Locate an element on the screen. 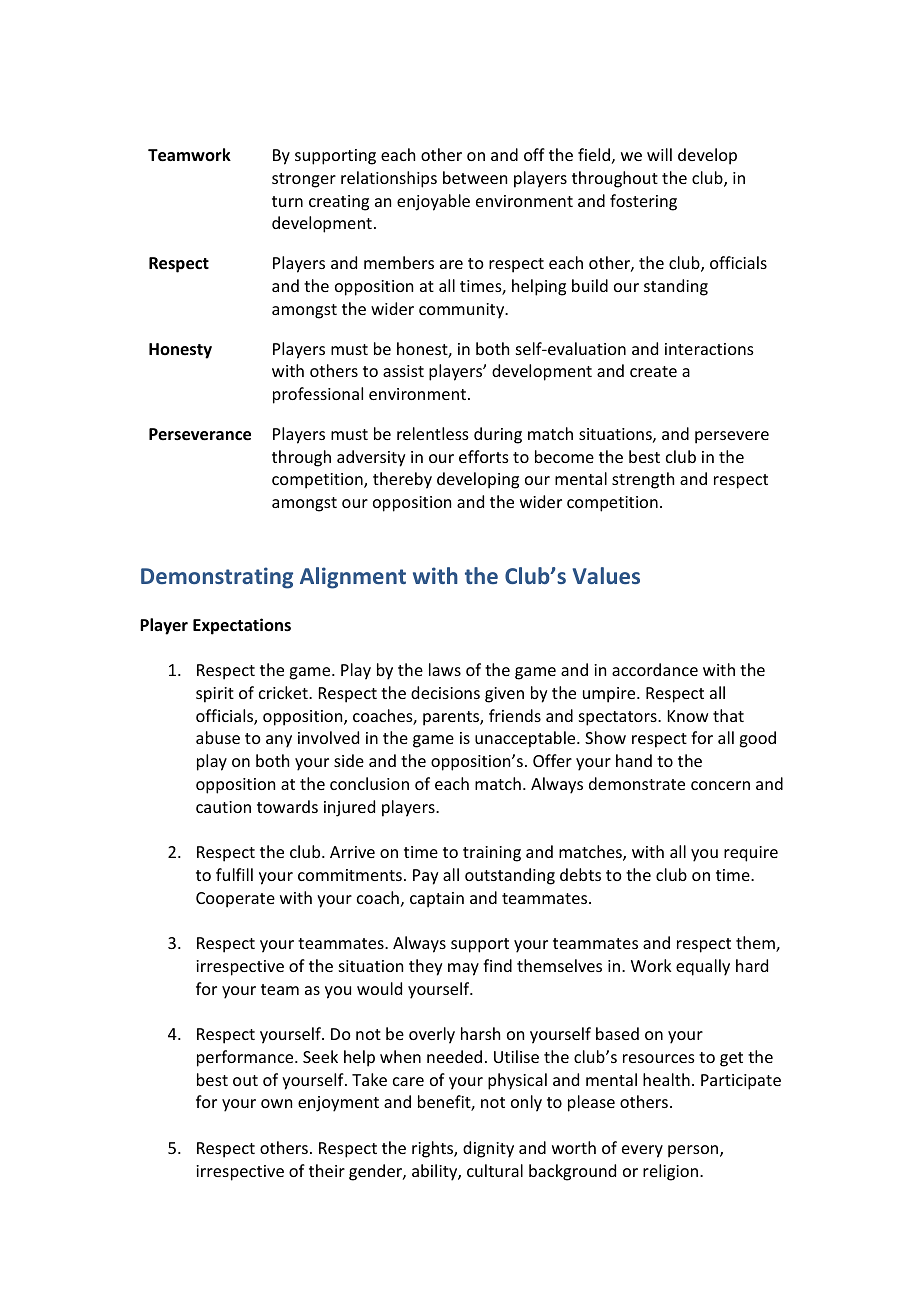  Demonstrating is located at coordinates (217, 578).
